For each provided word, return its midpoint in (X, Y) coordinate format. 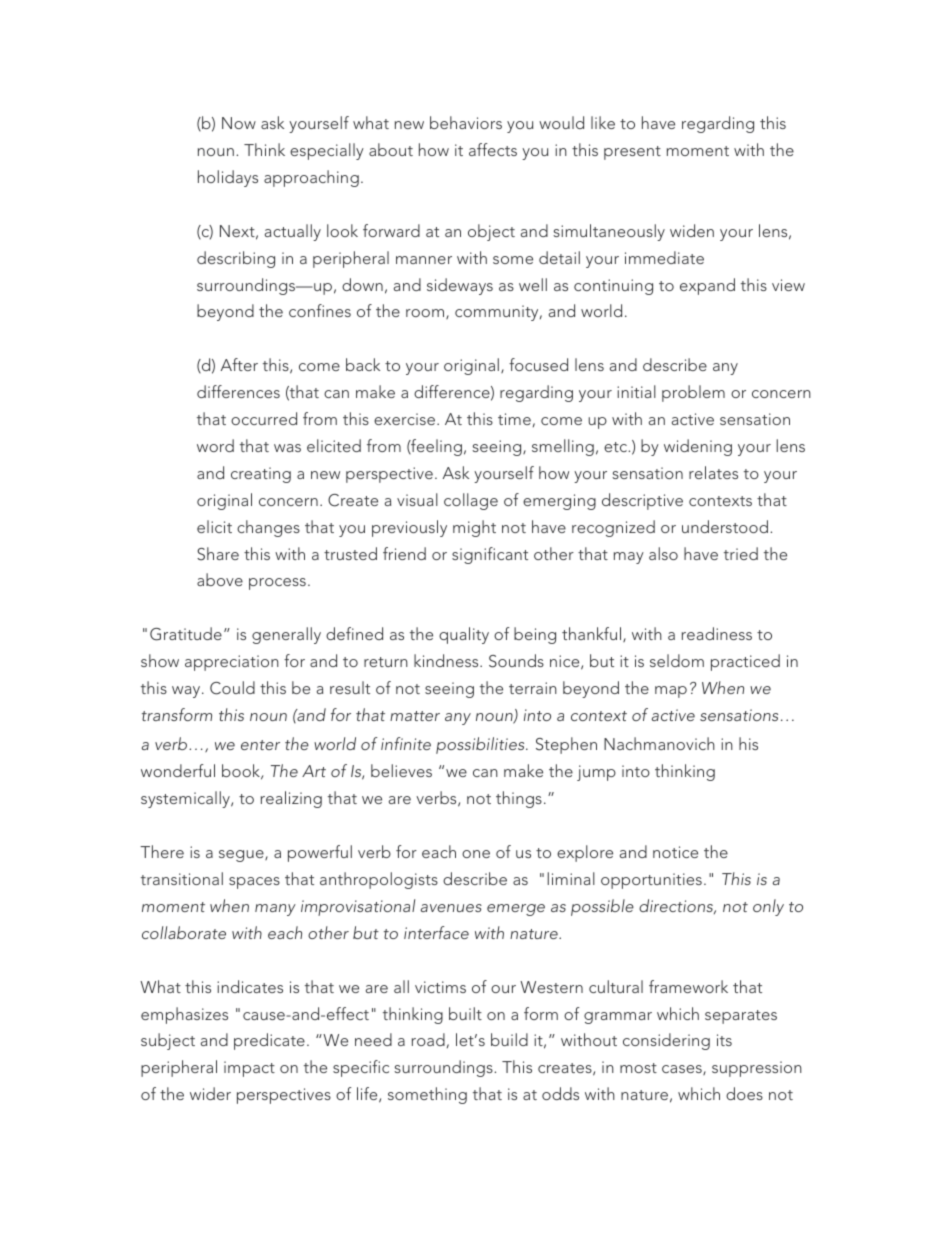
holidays (228, 178)
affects (493, 149)
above (220, 579)
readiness (717, 633)
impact (249, 1069)
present (632, 153)
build (509, 1039)
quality (464, 635)
